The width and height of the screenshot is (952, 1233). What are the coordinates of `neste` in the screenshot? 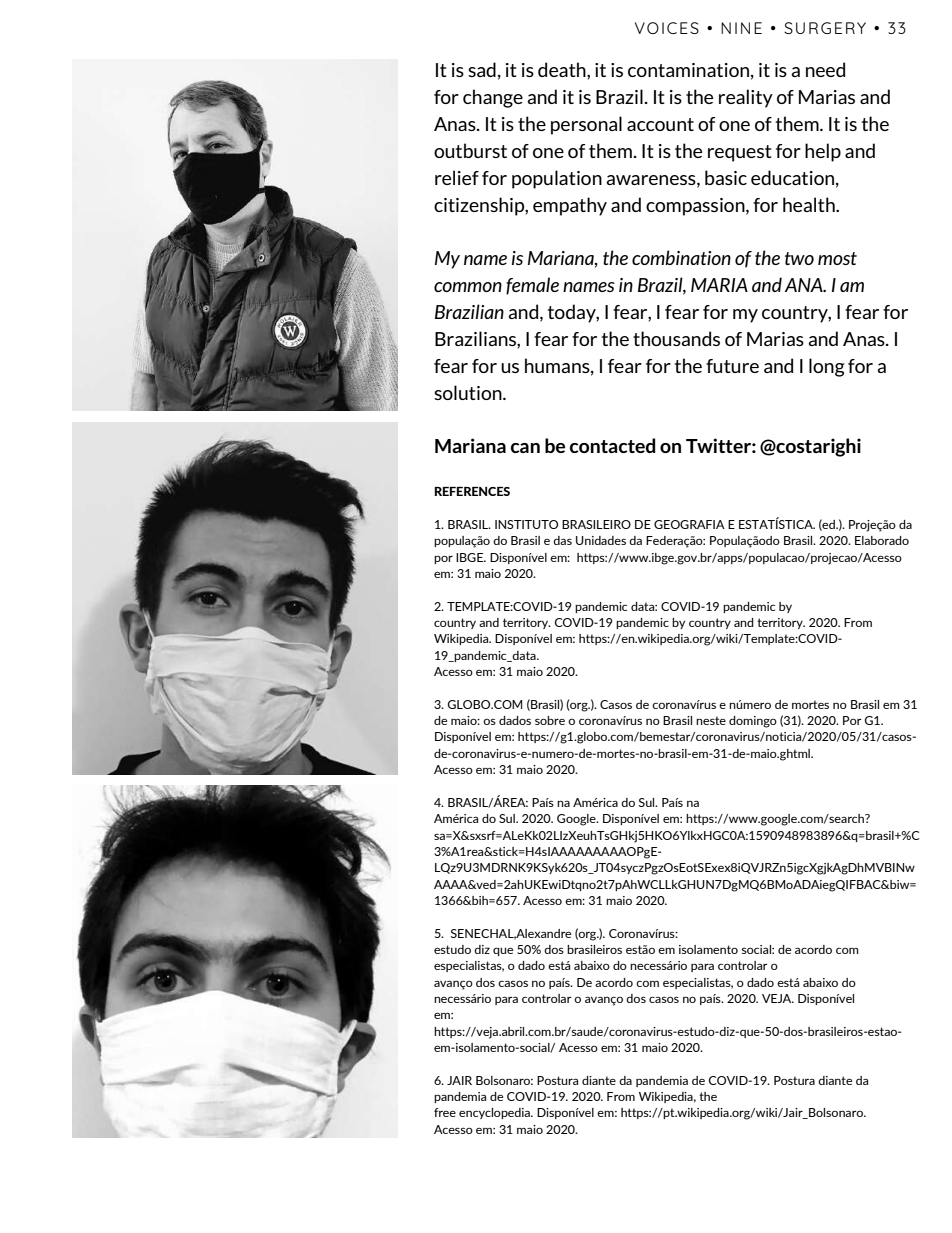 It's located at (711, 720).
